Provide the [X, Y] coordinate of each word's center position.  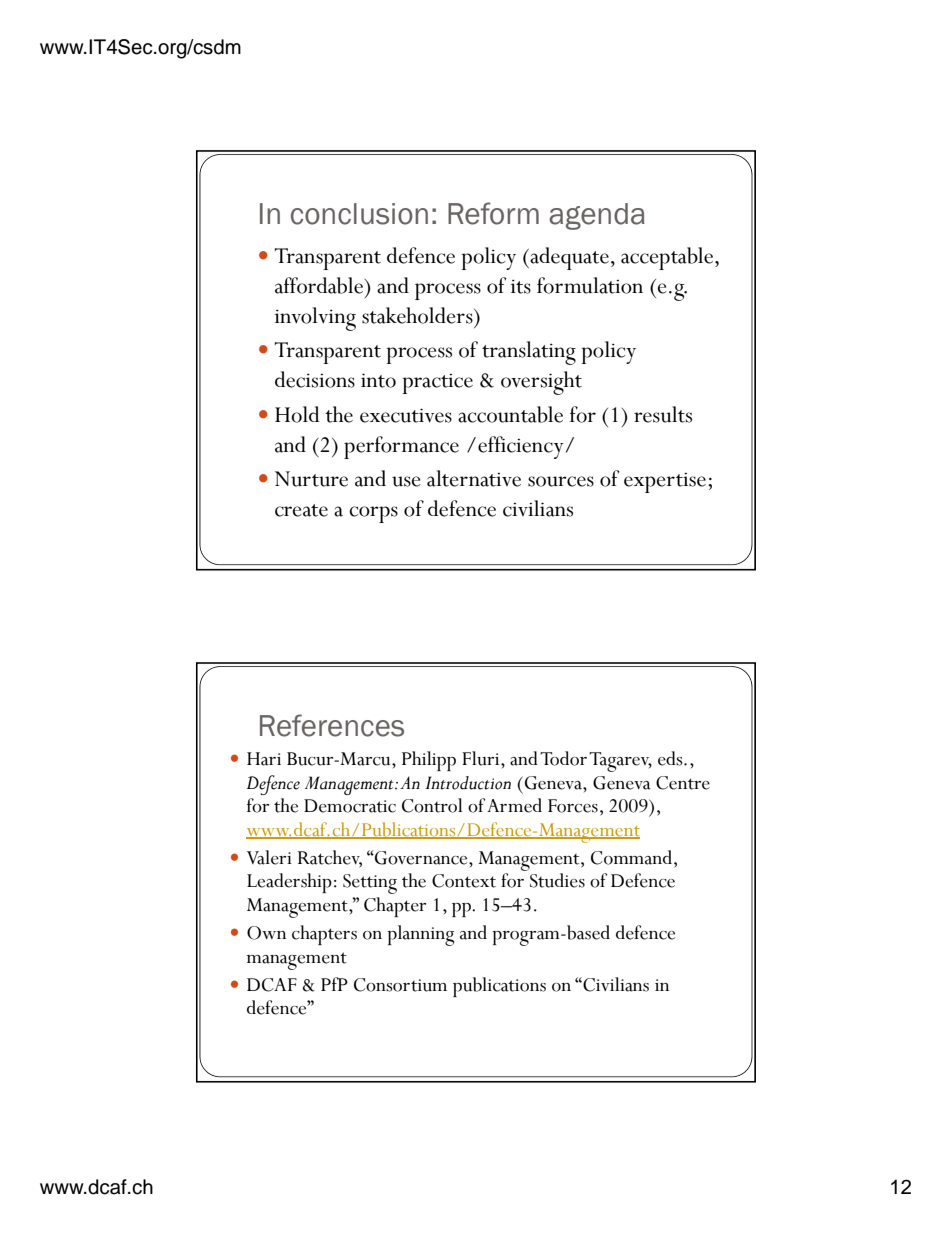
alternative [474, 478]
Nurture [311, 479]
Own [266, 933]
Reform [493, 213]
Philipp [429, 761]
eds [671, 758]
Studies [557, 880]
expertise [665, 483]
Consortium [400, 985]
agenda [597, 216]
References [332, 725]
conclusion [359, 214]
